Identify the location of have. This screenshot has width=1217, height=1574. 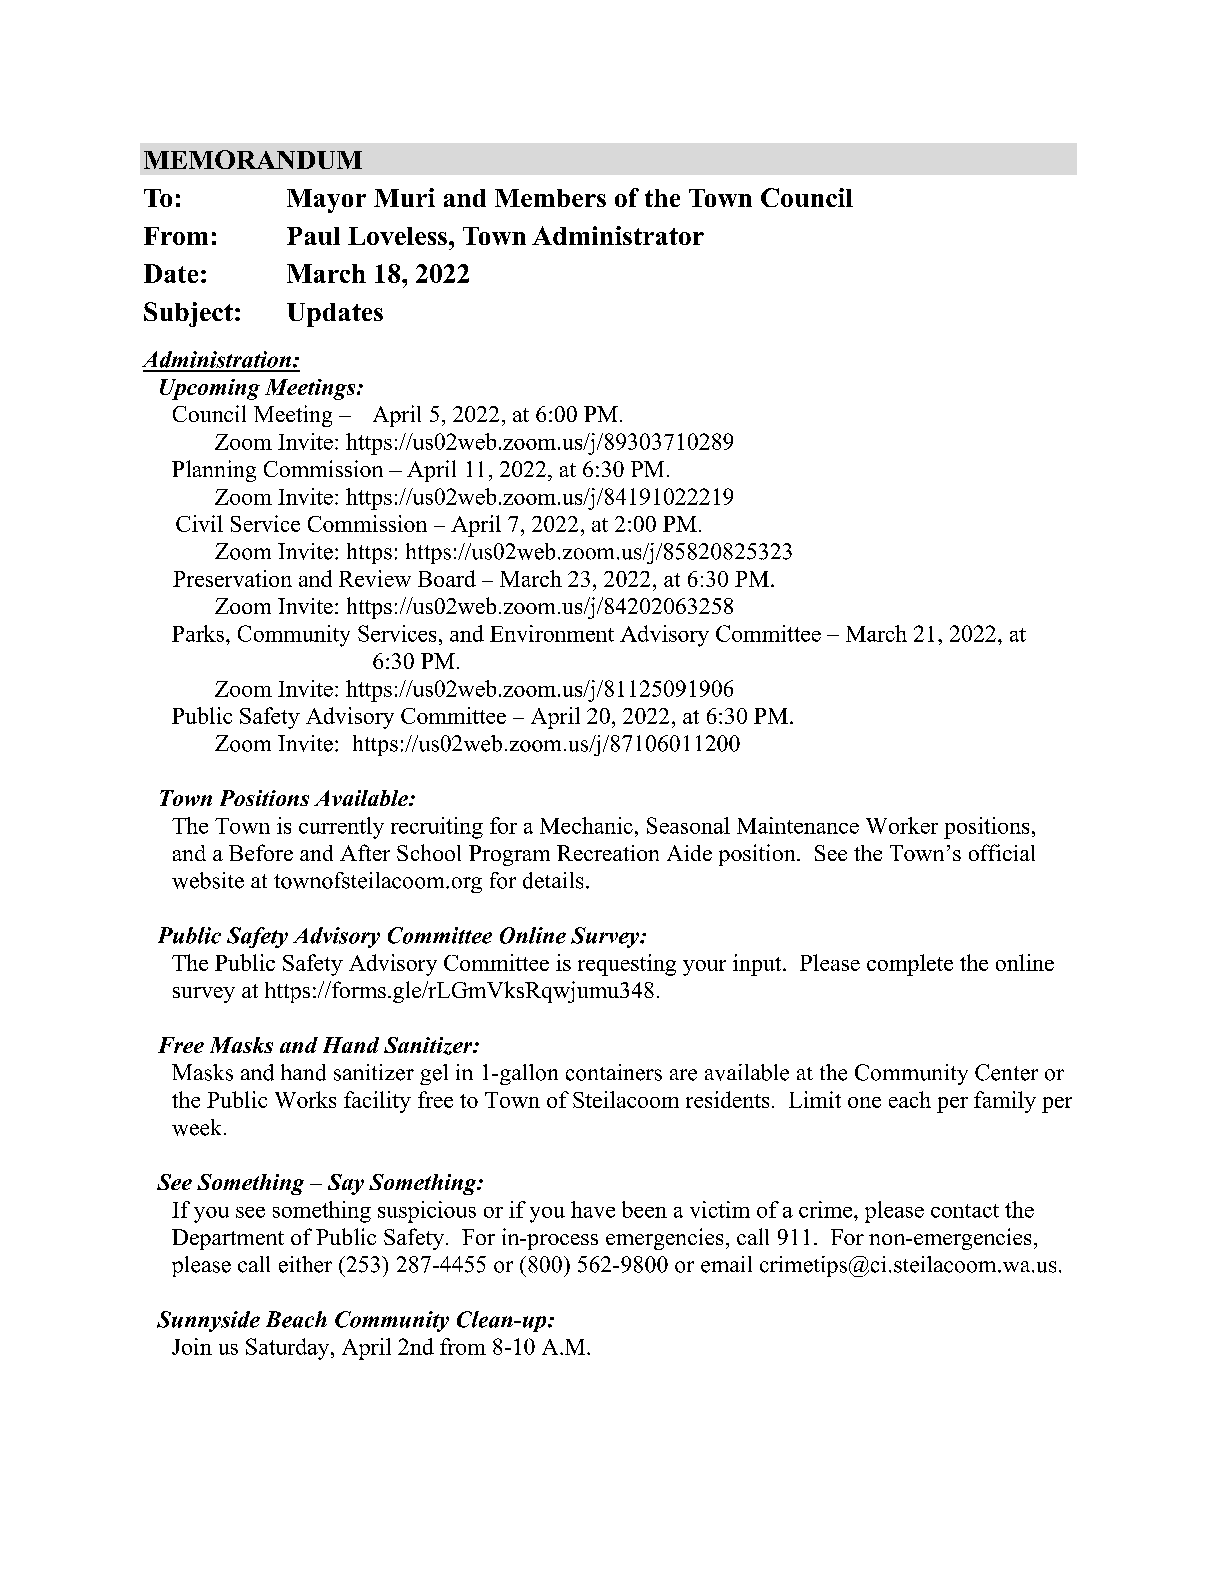
(593, 1209).
